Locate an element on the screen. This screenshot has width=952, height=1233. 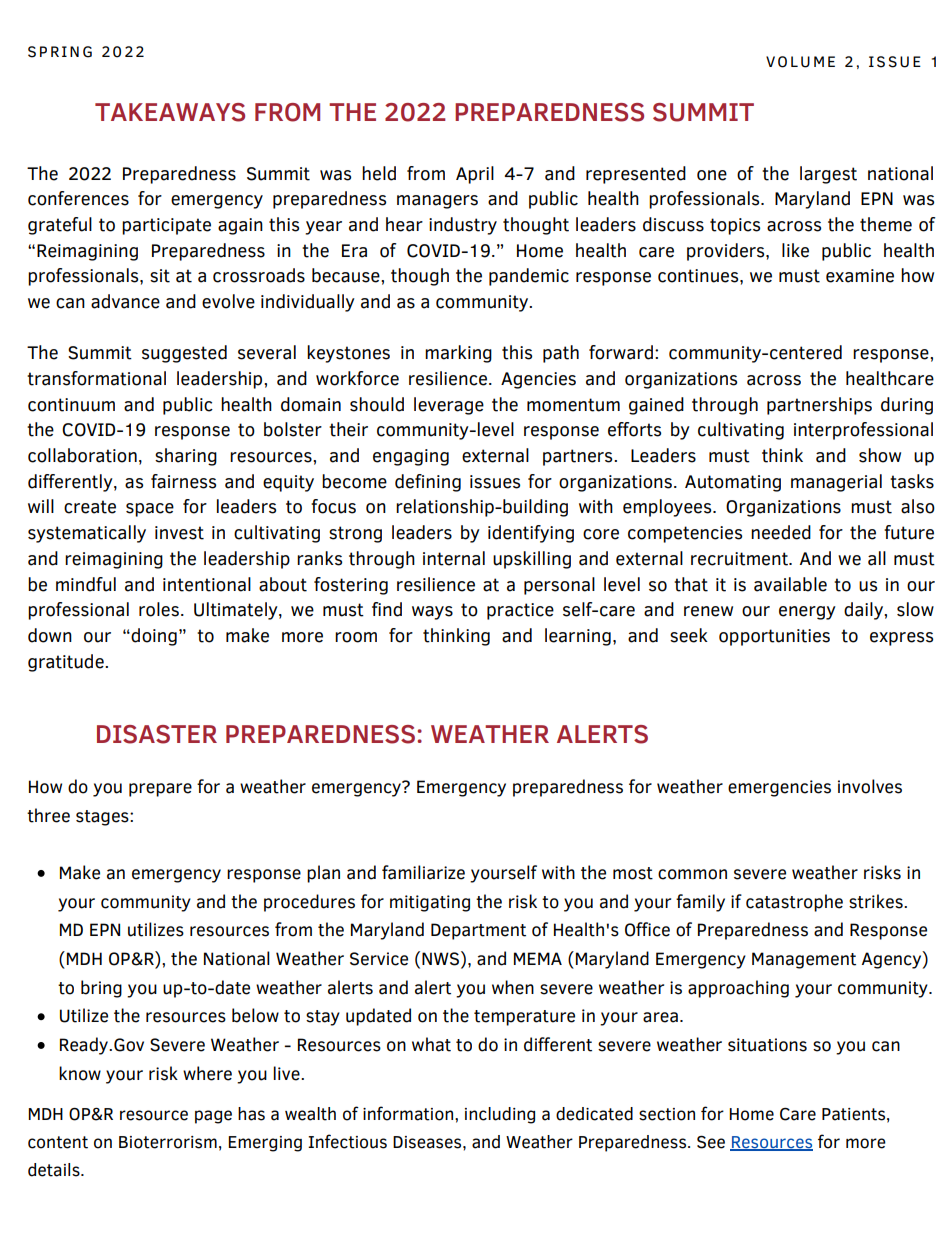
Bioterrorism is located at coordinates (168, 1142).
